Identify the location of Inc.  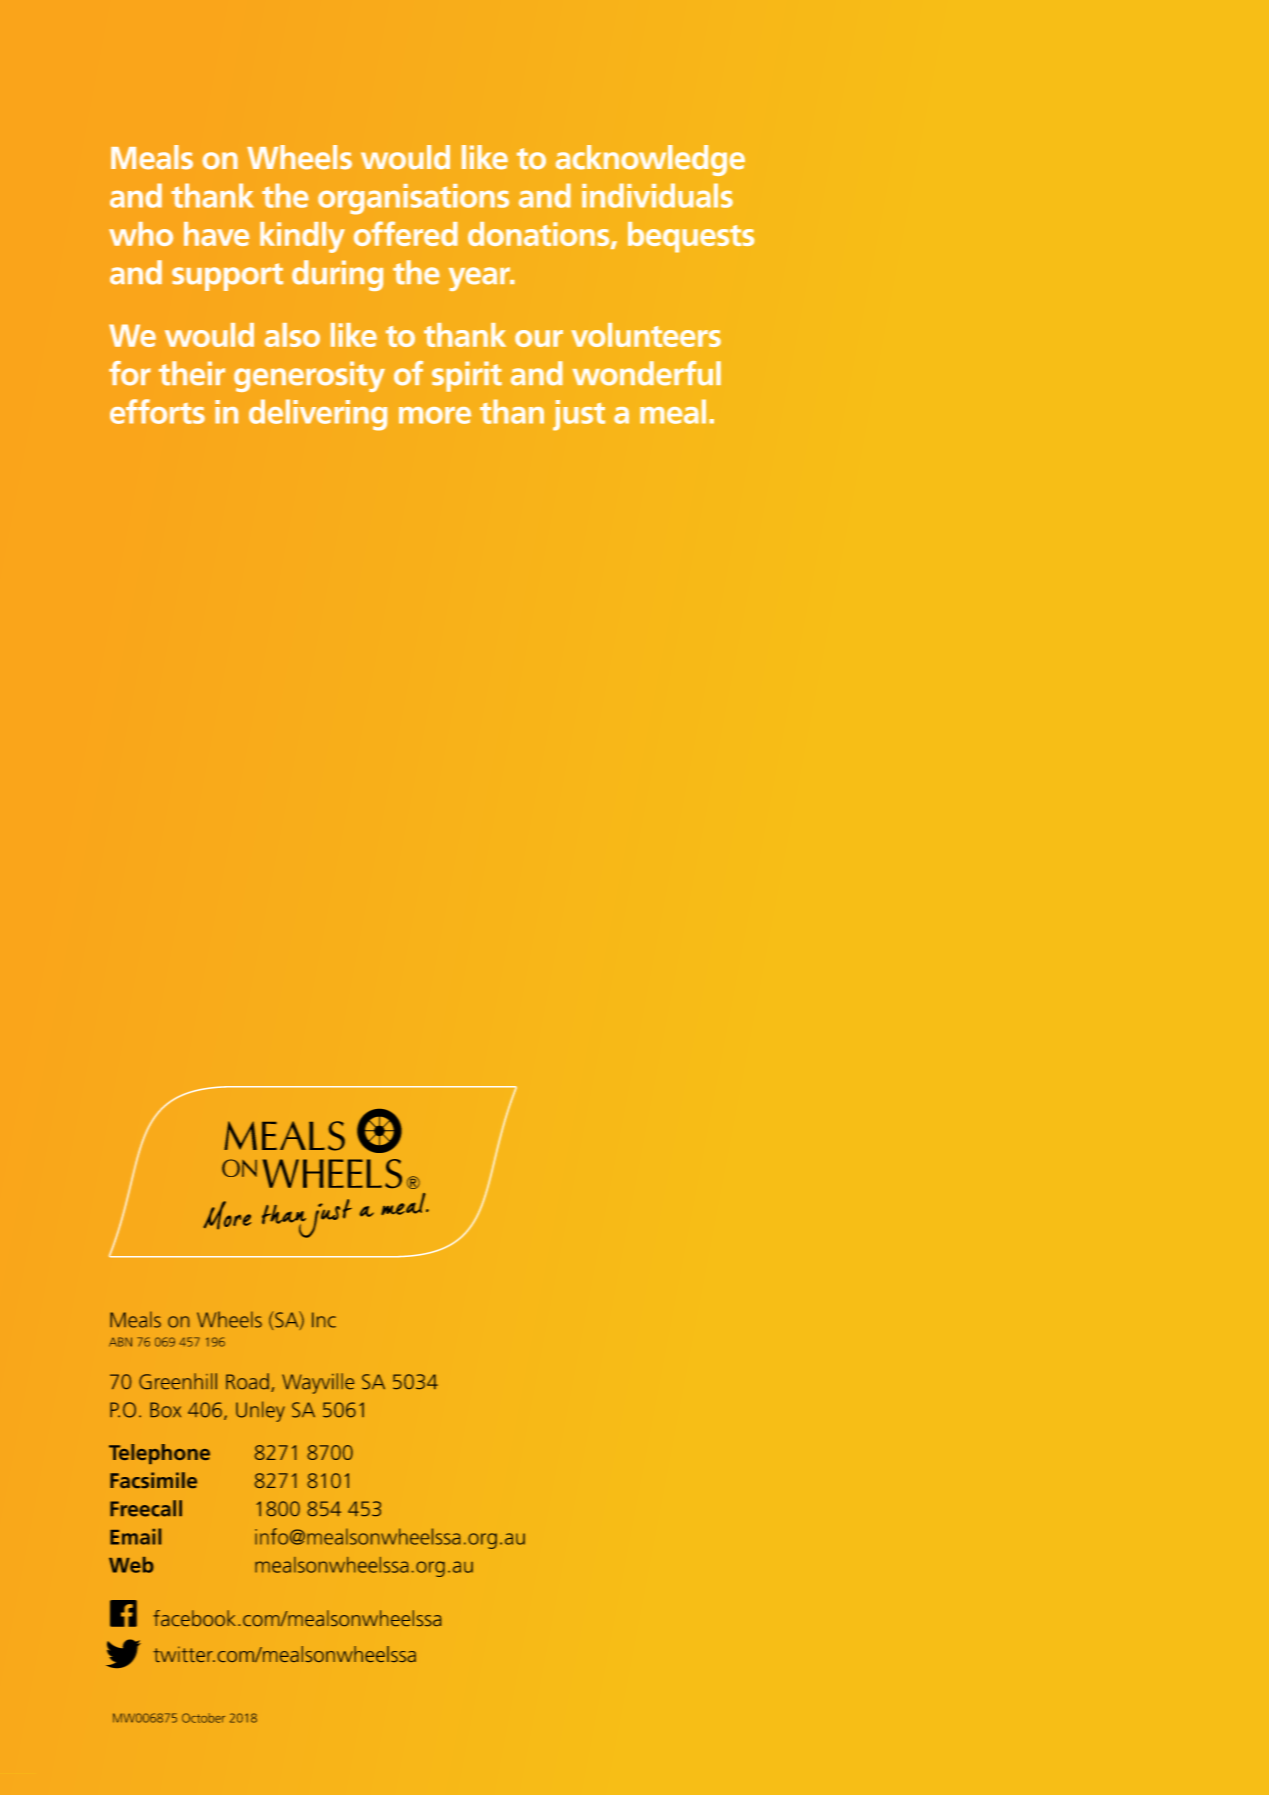
(324, 1320).
